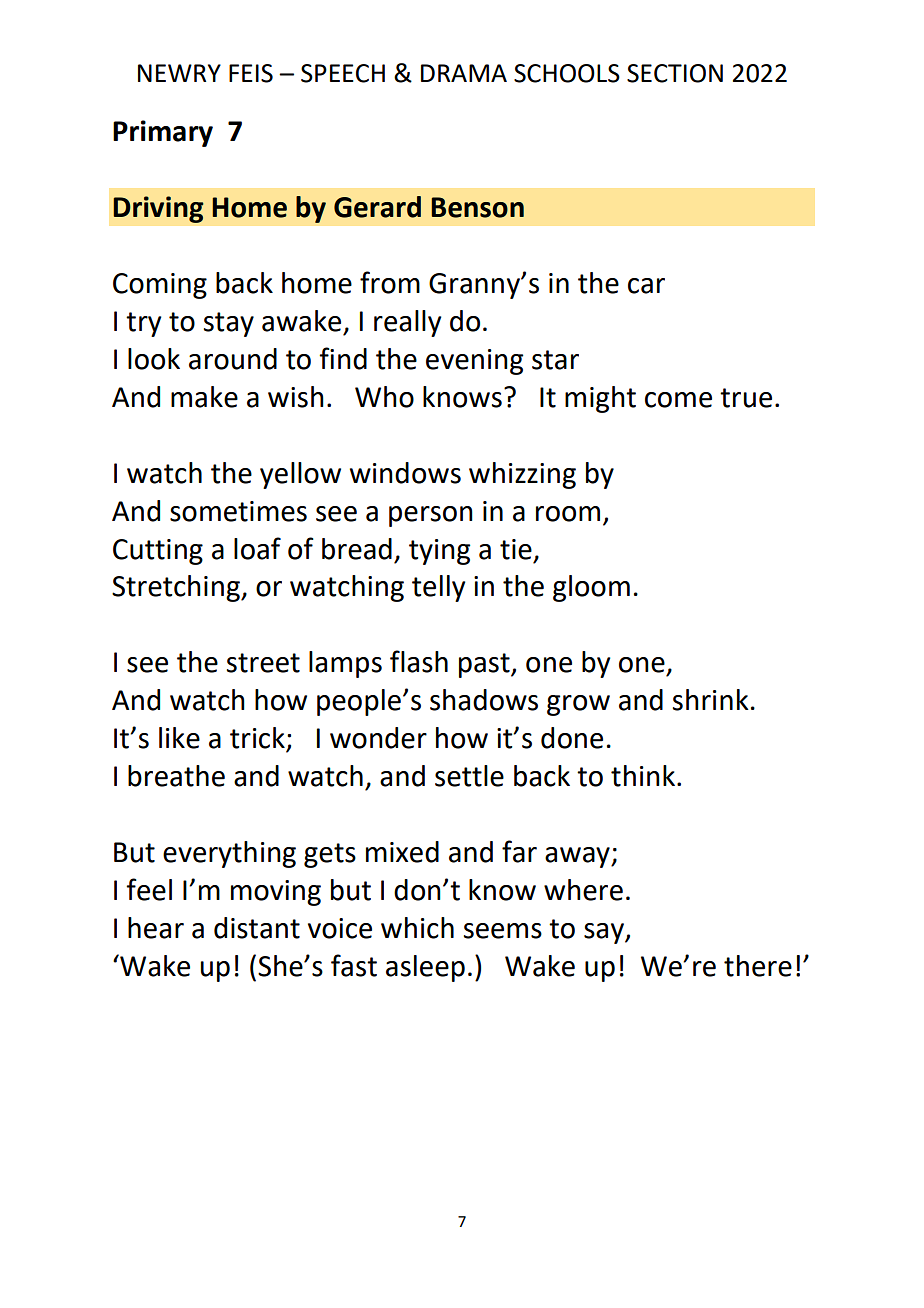 The height and width of the page is (1308, 924). Describe the element at coordinates (163, 133) in the page. I see `Primary` at that location.
